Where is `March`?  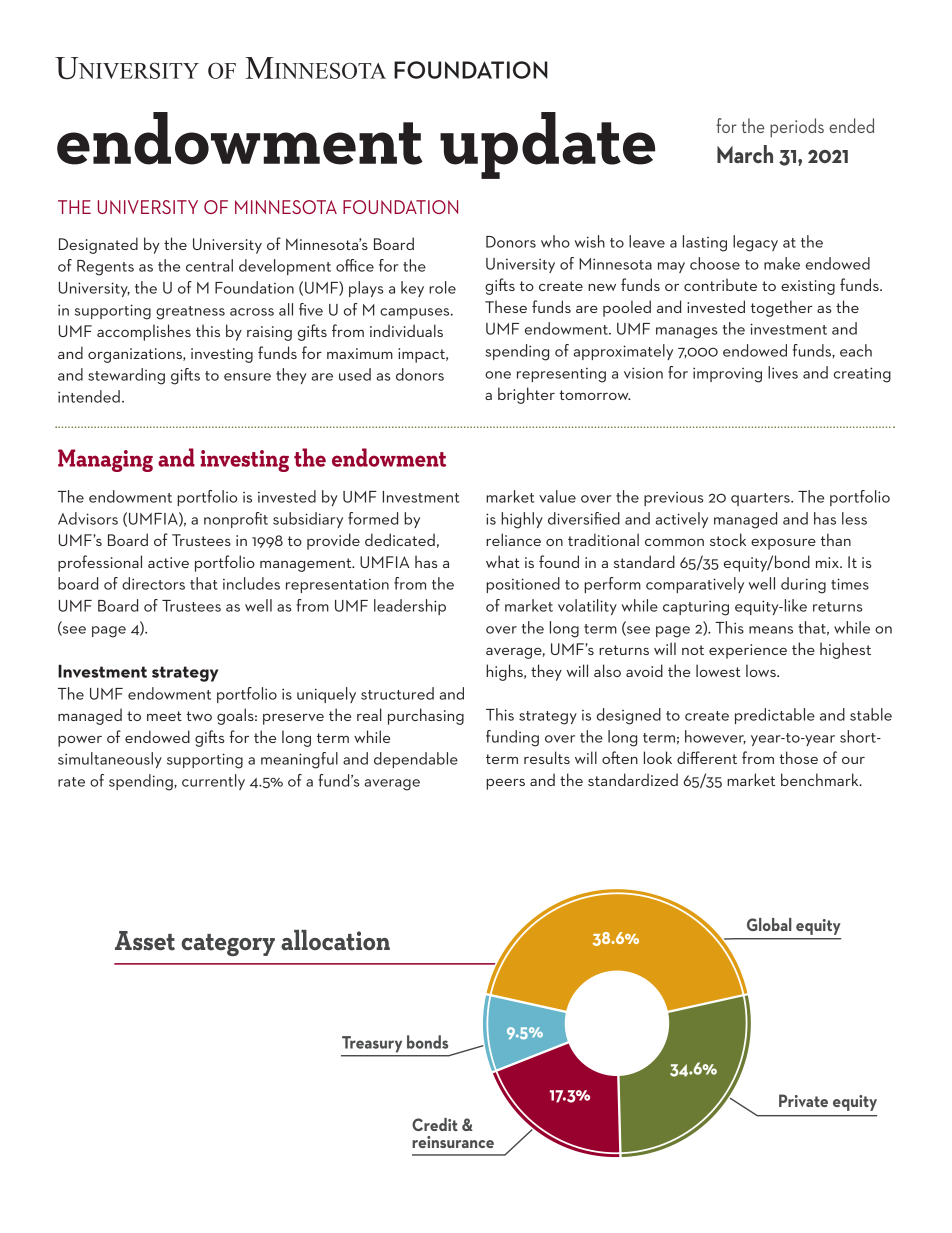
March is located at coordinates (745, 154).
